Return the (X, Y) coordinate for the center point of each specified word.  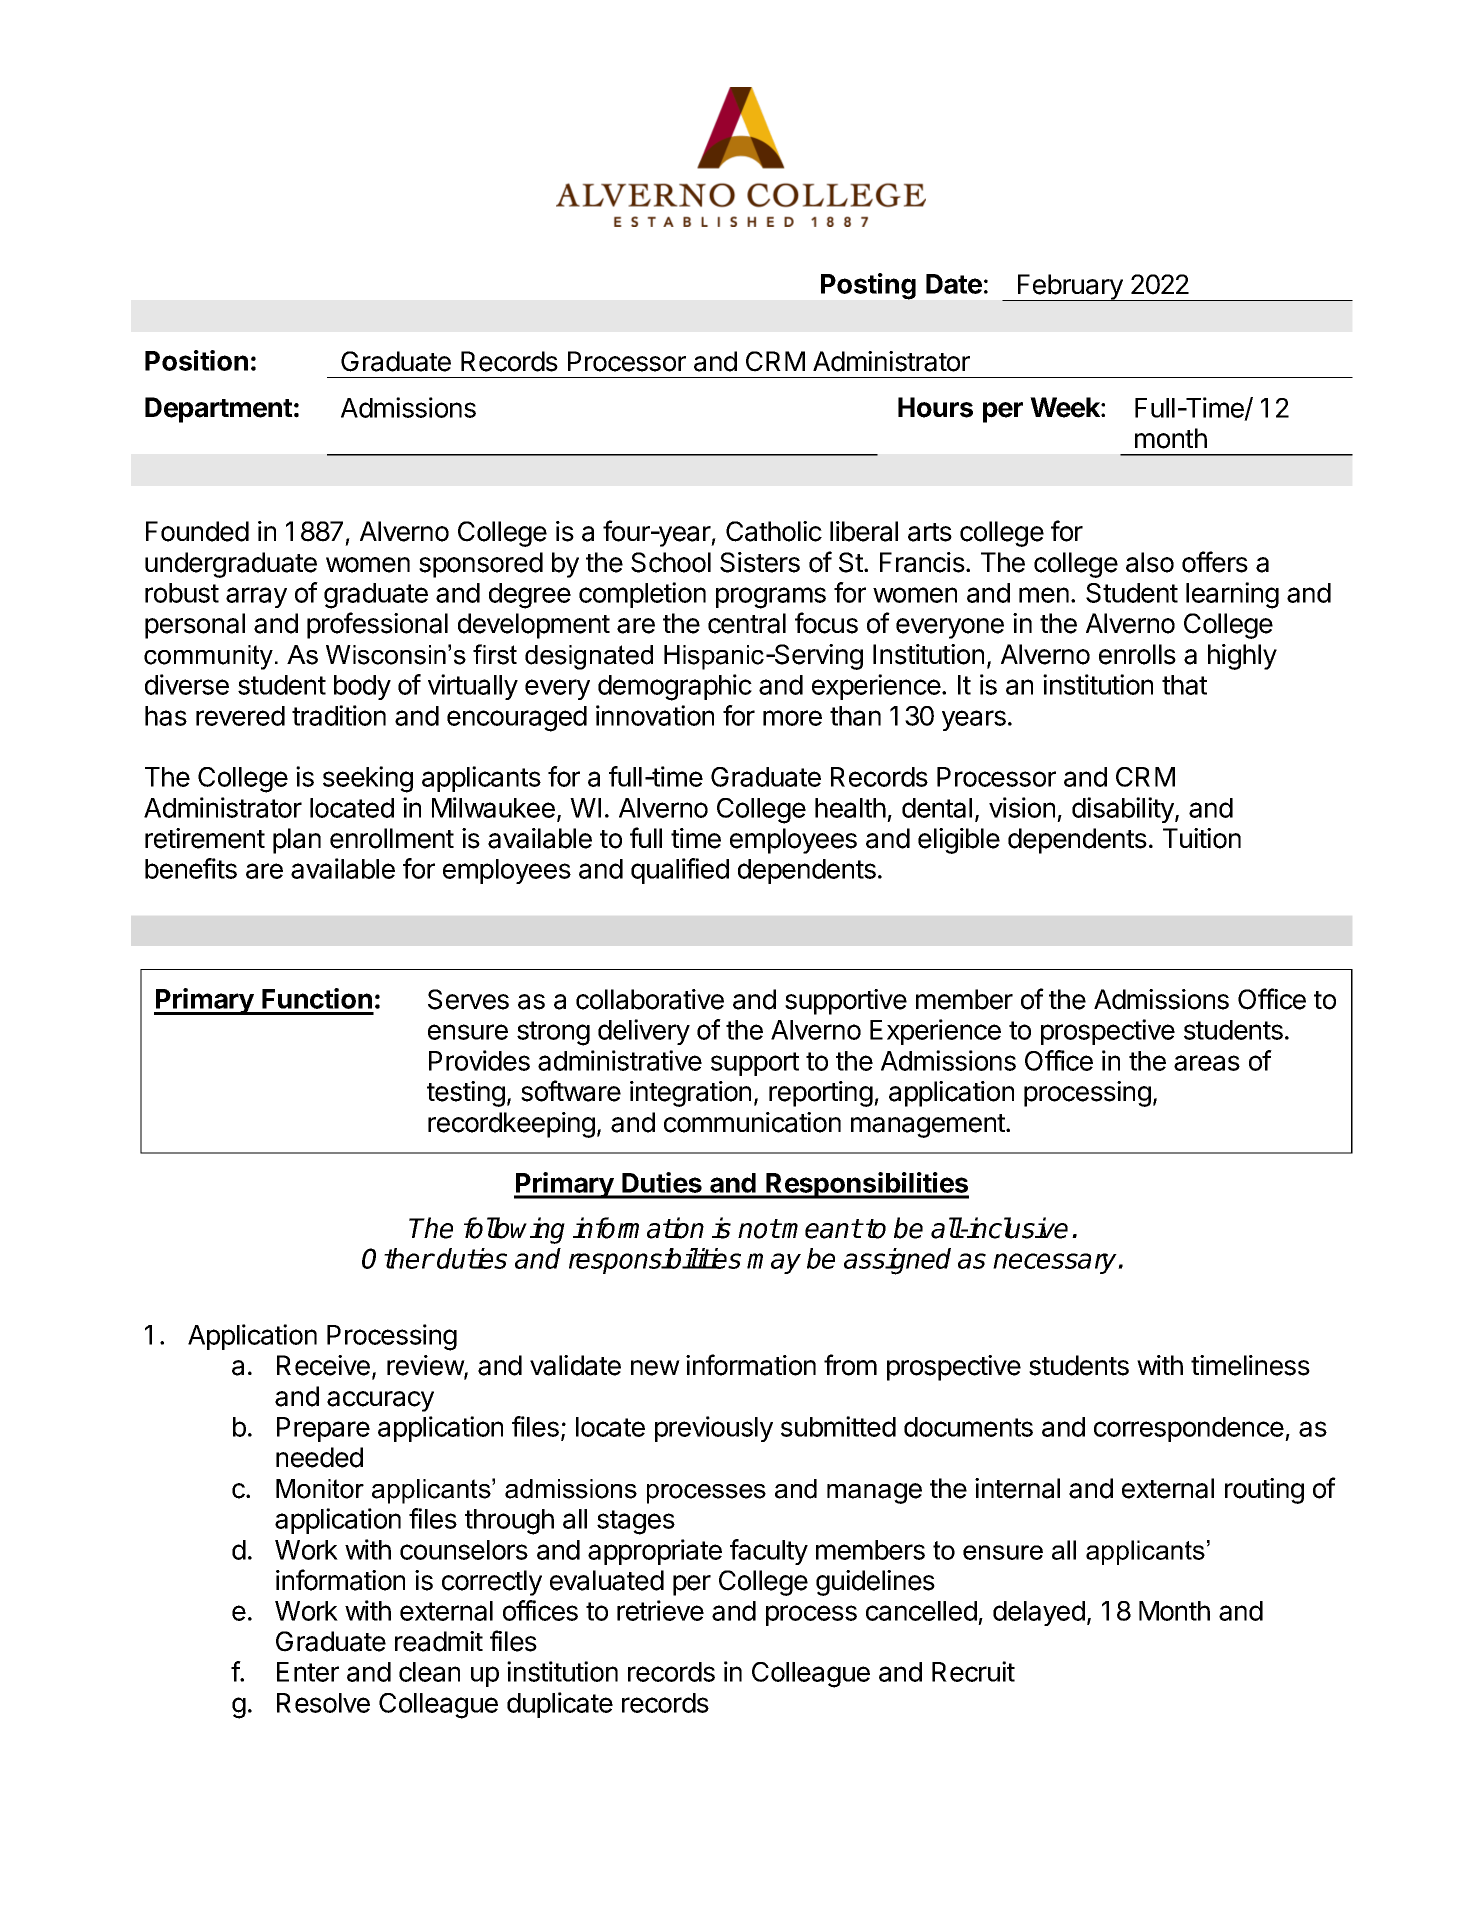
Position (196, 360)
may (774, 1263)
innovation (655, 715)
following (514, 1230)
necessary (1056, 1263)
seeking (368, 779)
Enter (308, 1672)
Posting (868, 286)
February (1070, 287)
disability (1124, 810)
